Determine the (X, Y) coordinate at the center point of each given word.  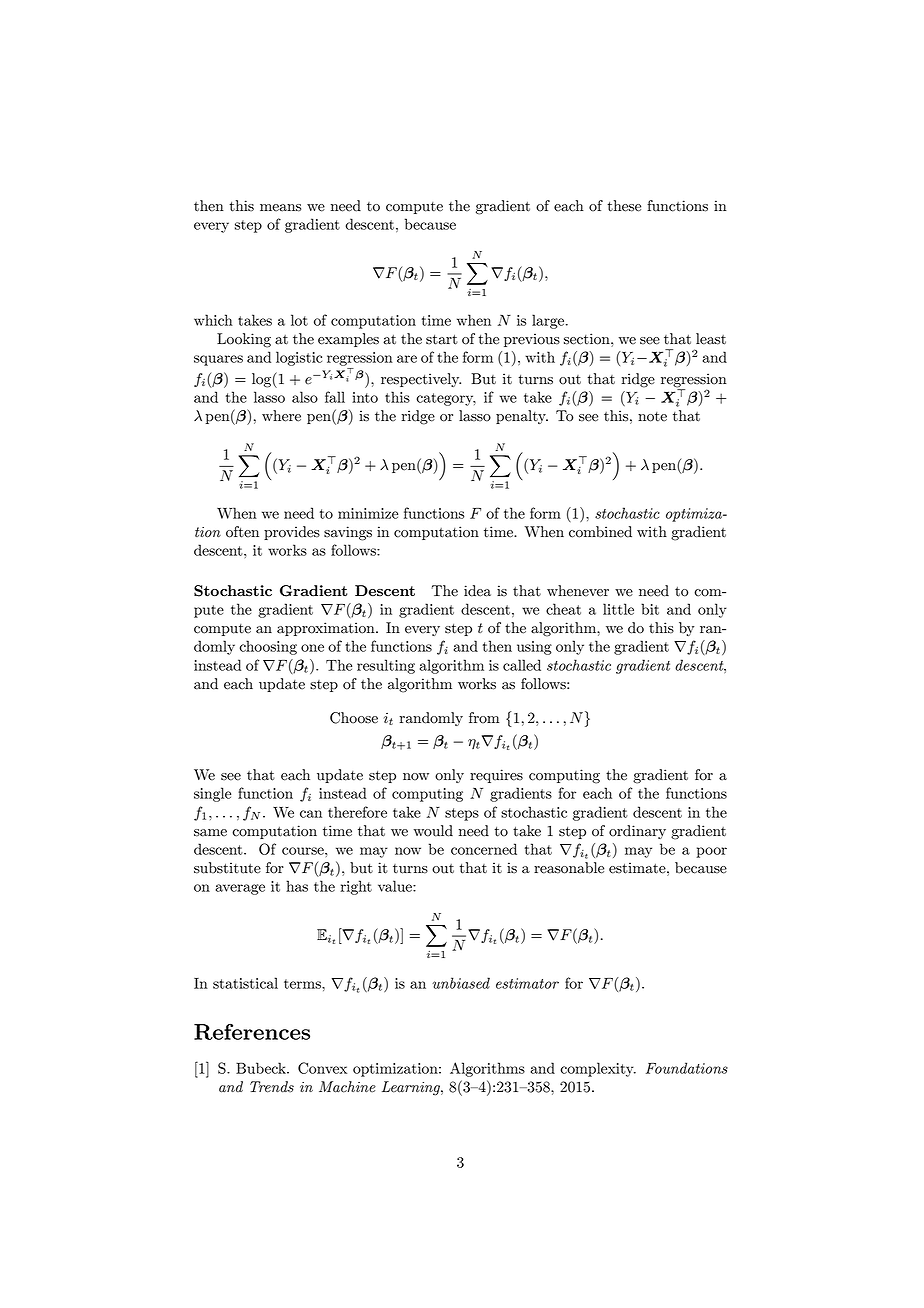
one (312, 648)
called (522, 665)
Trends (272, 1087)
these (624, 206)
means (280, 208)
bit (650, 609)
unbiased (461, 983)
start (442, 339)
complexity (598, 1069)
